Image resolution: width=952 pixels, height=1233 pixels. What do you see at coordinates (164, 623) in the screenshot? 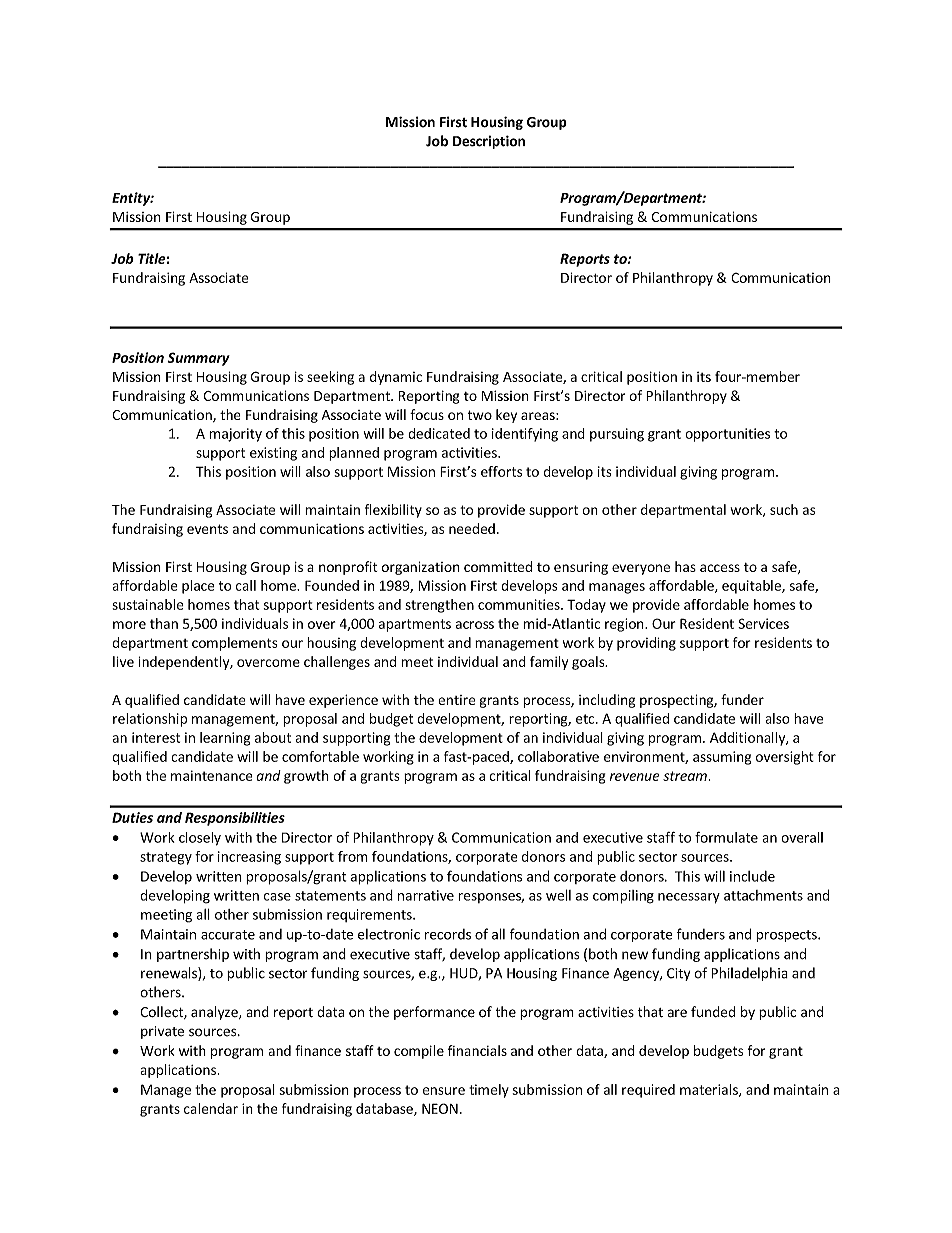
I see `than` at bounding box center [164, 623].
